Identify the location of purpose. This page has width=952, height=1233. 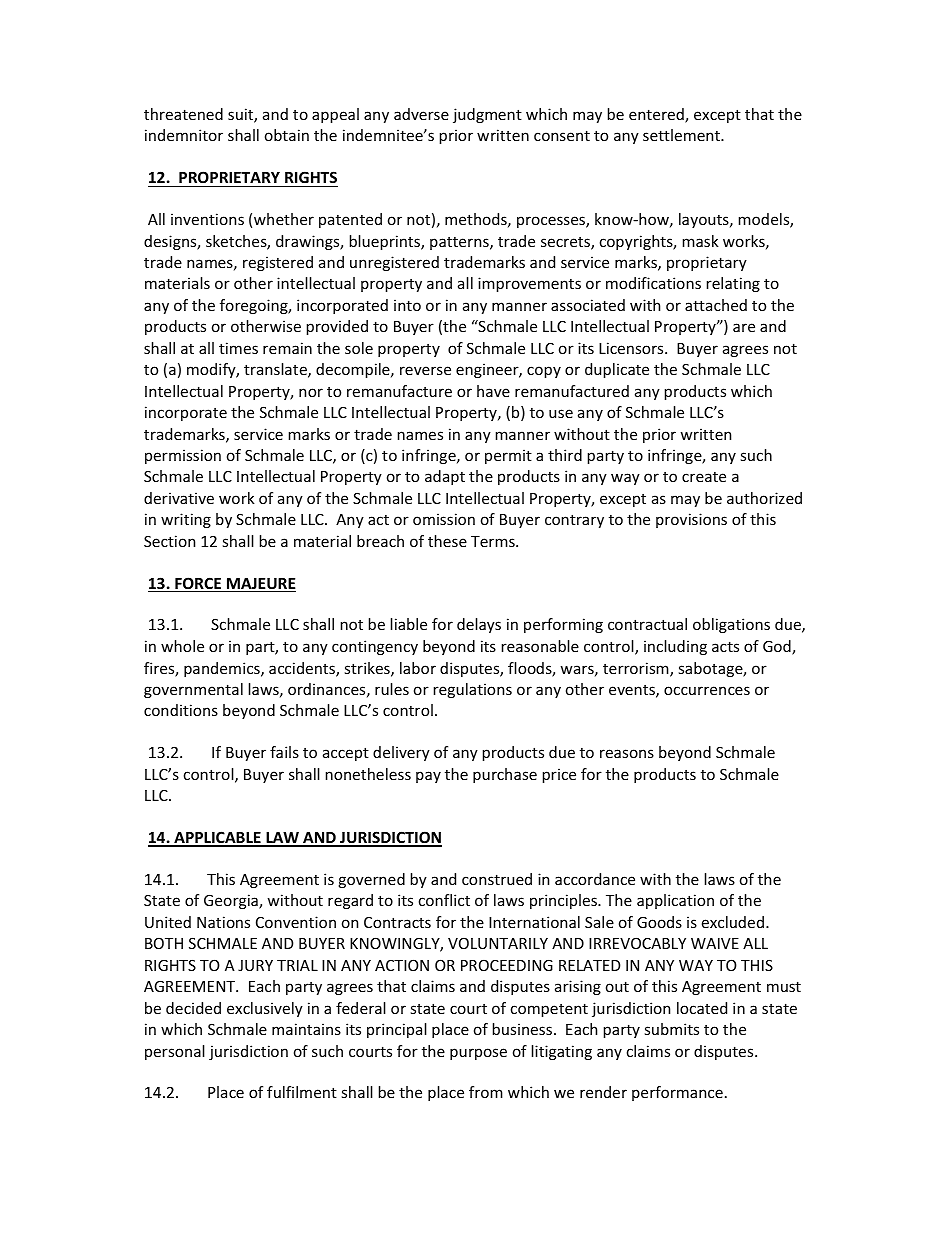
(478, 1054).
